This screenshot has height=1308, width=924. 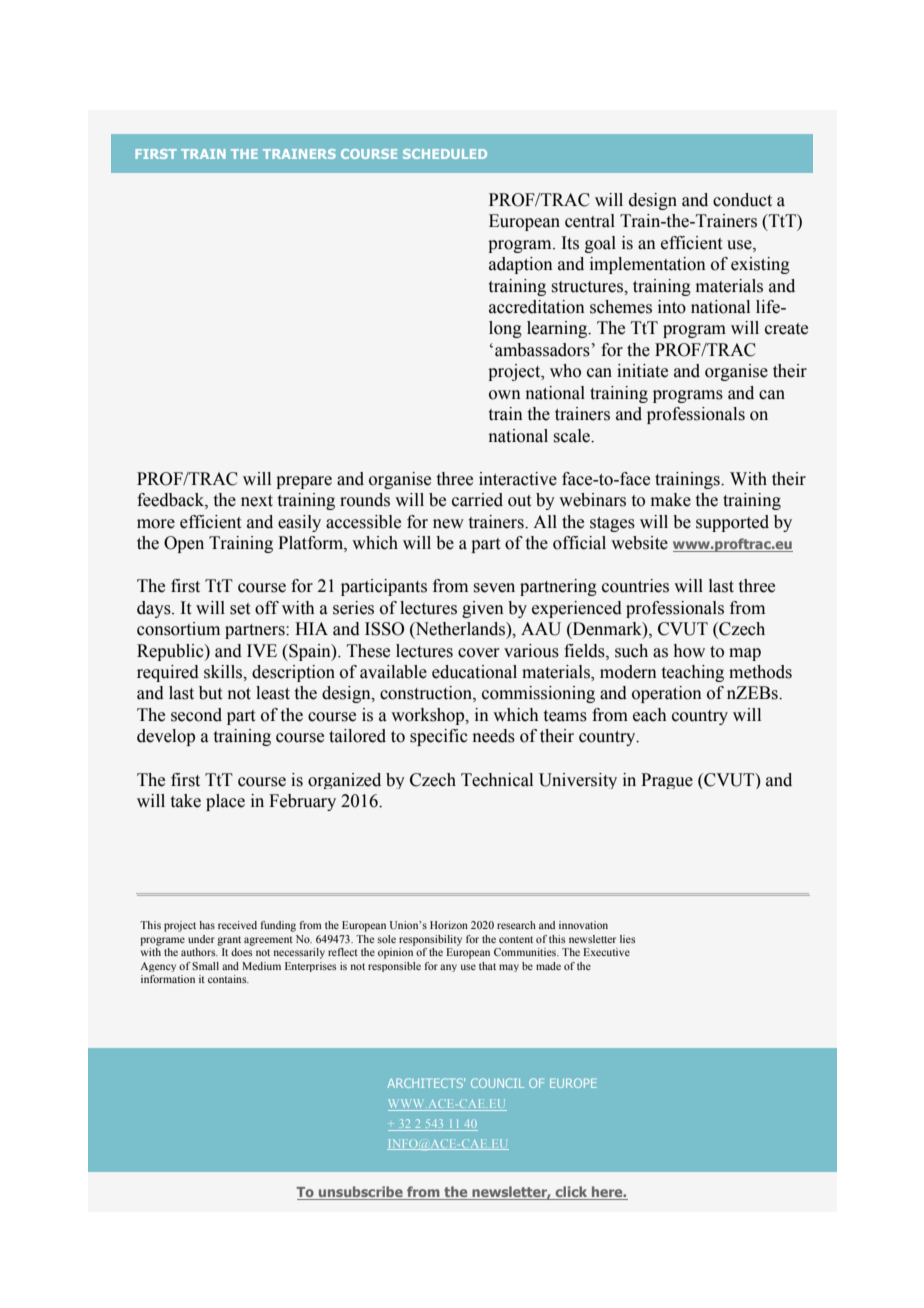 I want to click on SCHEDULED, so click(x=445, y=154).
